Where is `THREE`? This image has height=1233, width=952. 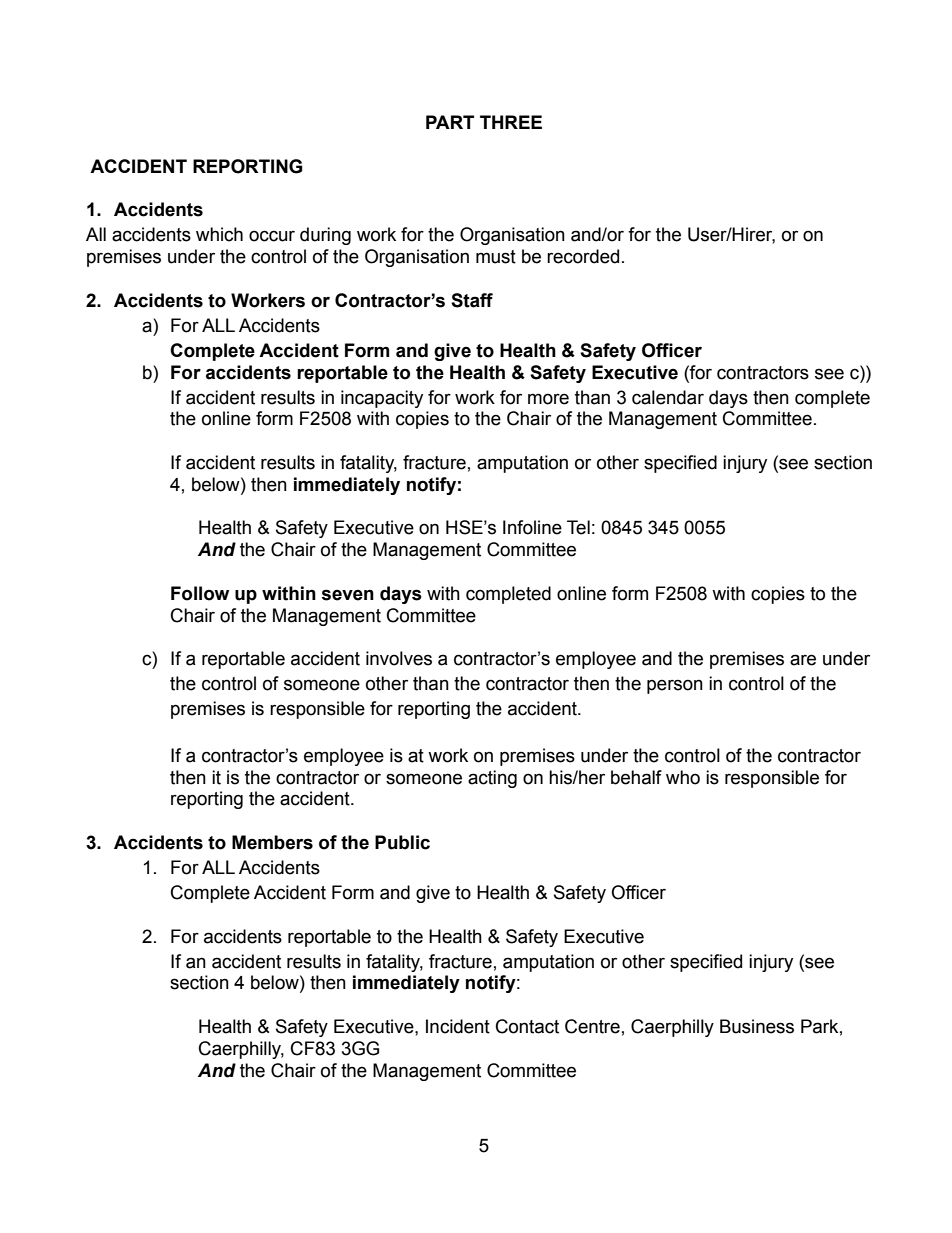
THREE is located at coordinates (511, 122).
